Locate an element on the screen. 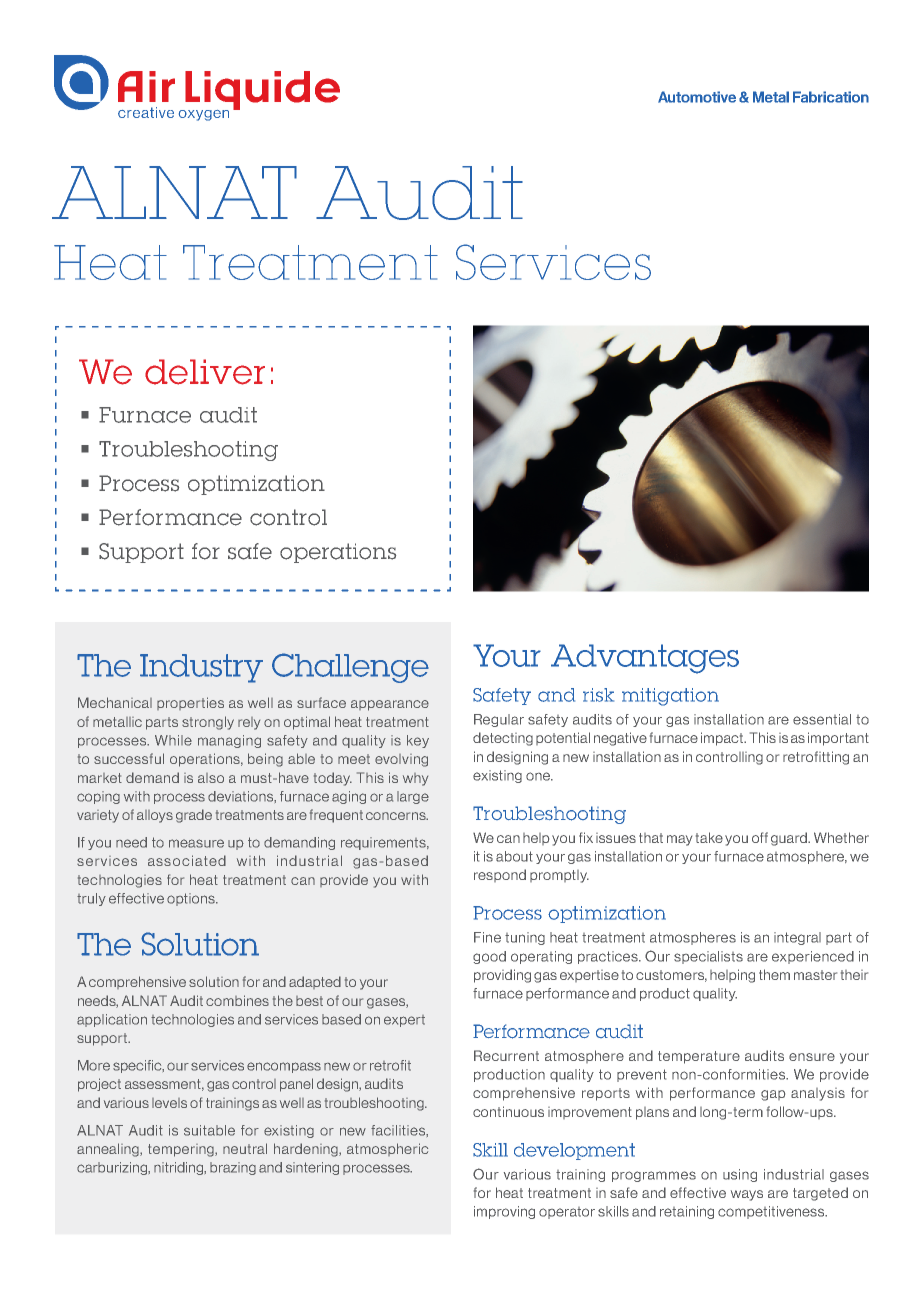 The image size is (924, 1308). deliver is located at coordinates (205, 372).
